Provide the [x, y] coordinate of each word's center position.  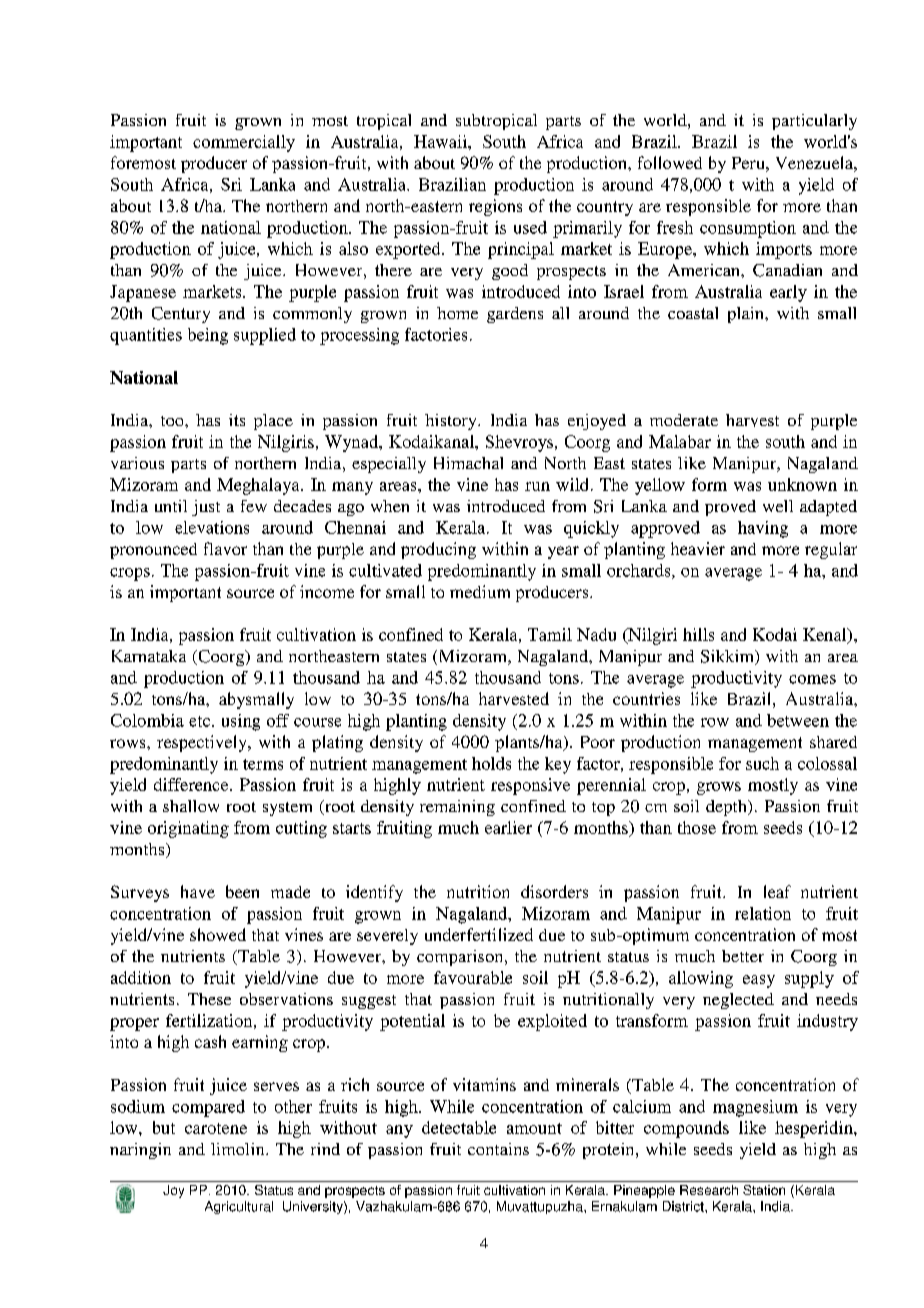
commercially [244, 143]
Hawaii [441, 141]
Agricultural [239, 1207]
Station [764, 1190]
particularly [814, 122]
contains [498, 1149]
